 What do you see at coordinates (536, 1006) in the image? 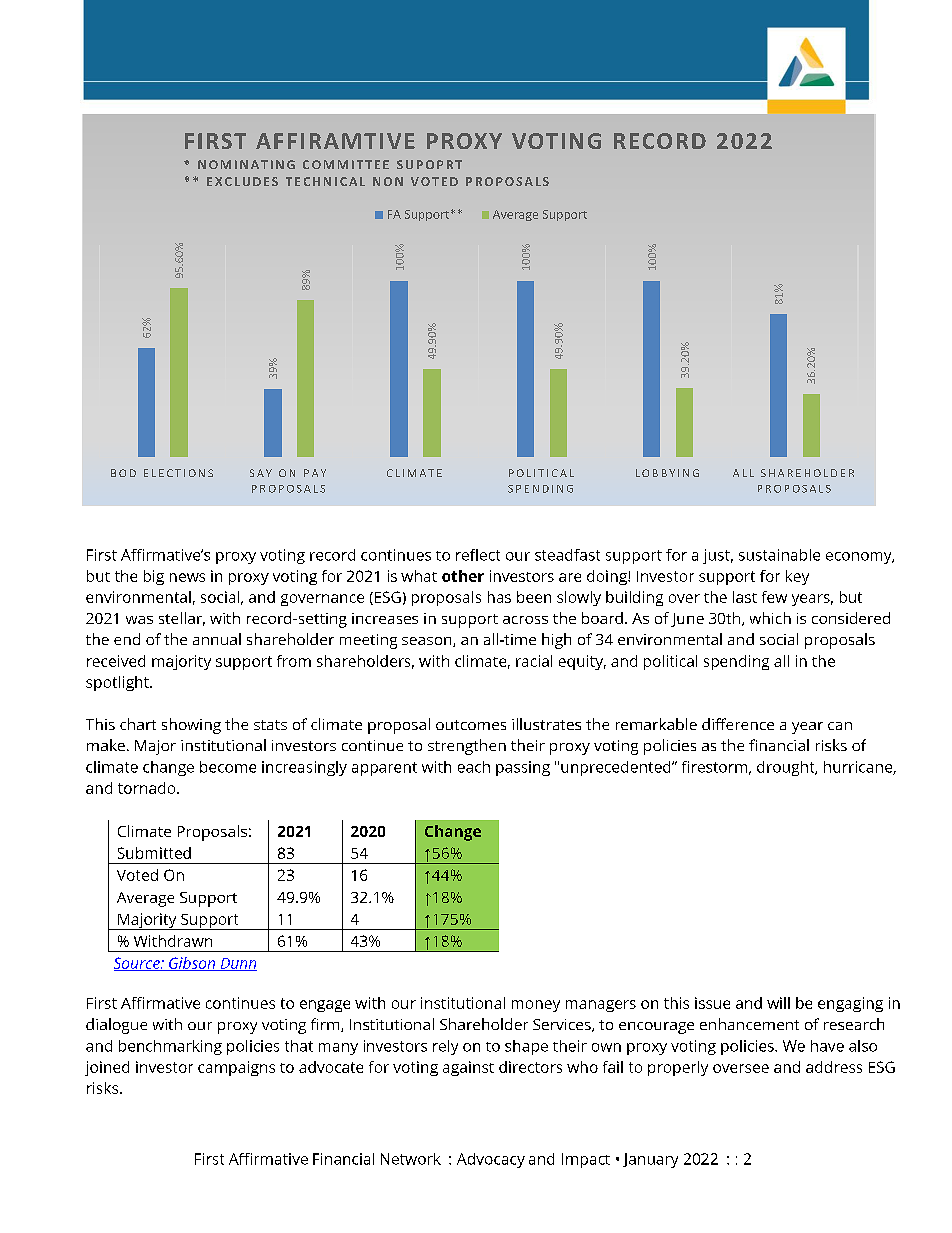
I see `money` at bounding box center [536, 1006].
